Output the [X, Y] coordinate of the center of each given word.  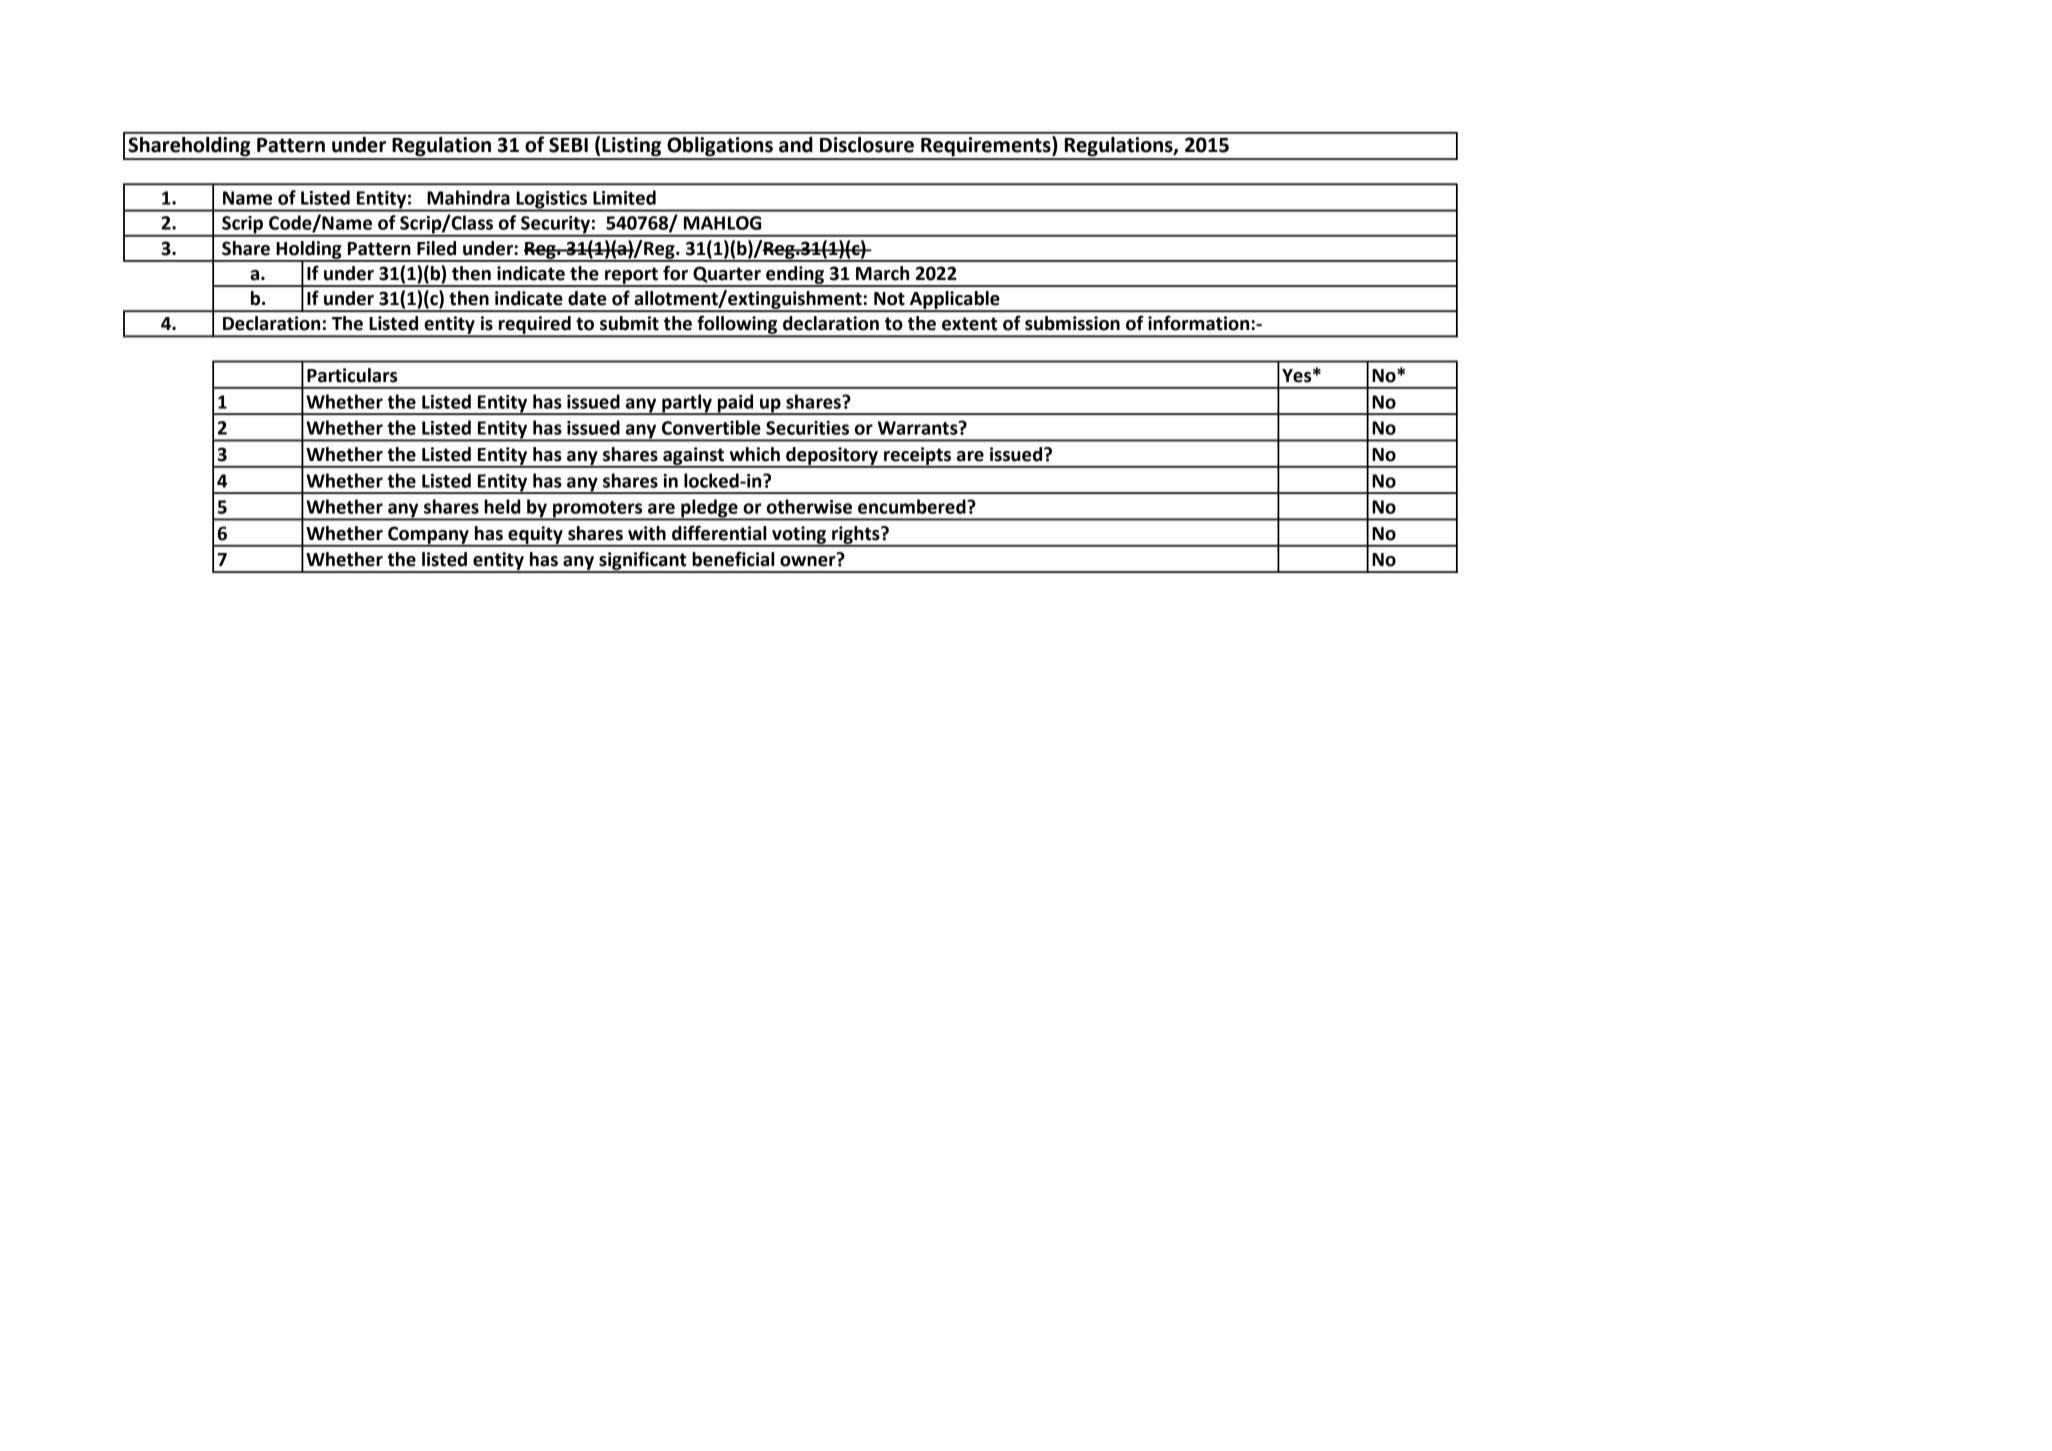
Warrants [919, 428]
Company [428, 536]
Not [889, 299]
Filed [436, 248]
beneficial [733, 559]
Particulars [352, 375]
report [631, 276]
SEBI [568, 145]
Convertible [711, 427]
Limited [624, 197]
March [882, 273]
